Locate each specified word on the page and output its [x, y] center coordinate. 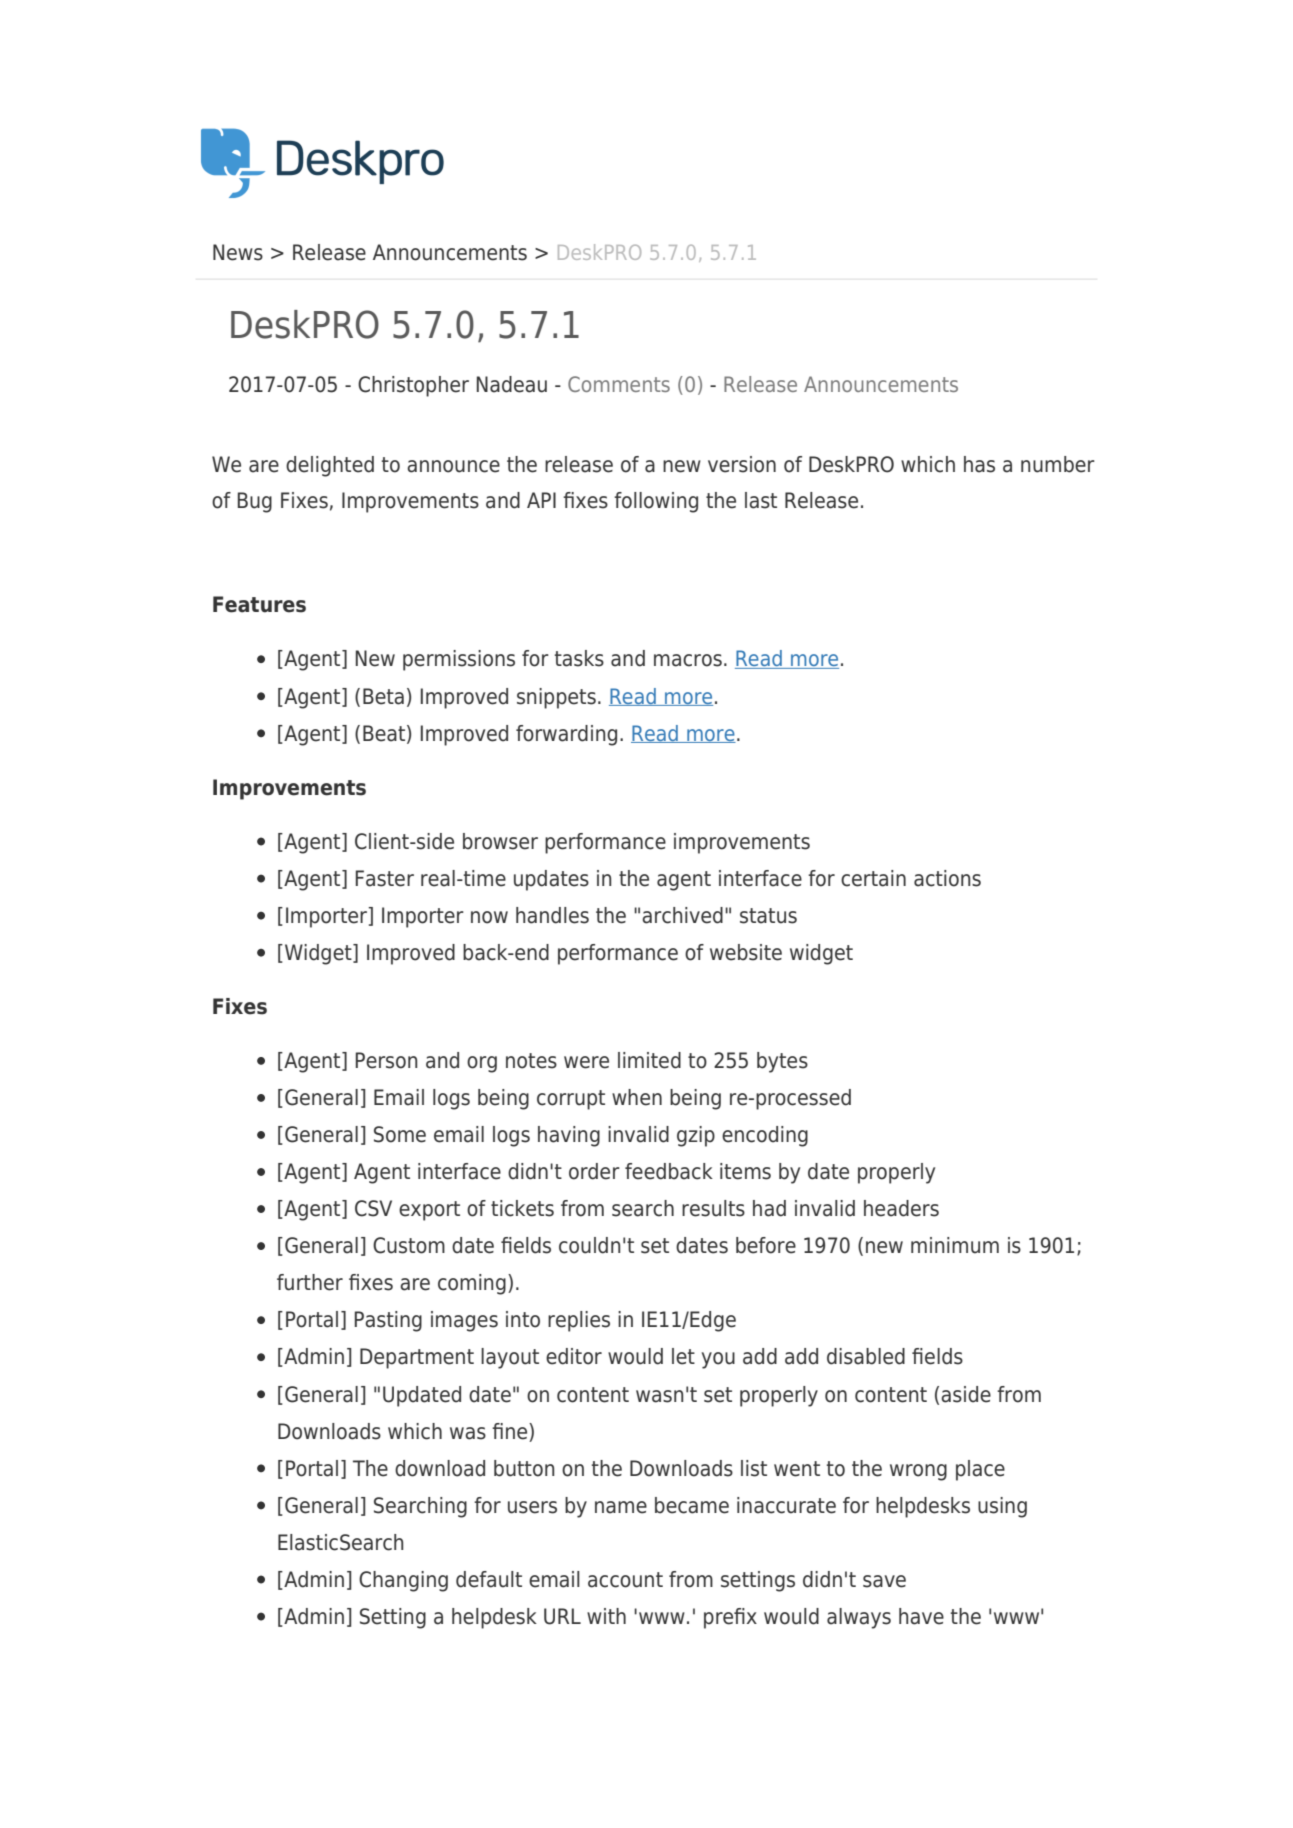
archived [682, 915]
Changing [403, 1581]
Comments [619, 384]
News [238, 252]
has [979, 464]
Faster [385, 878]
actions [947, 878]
